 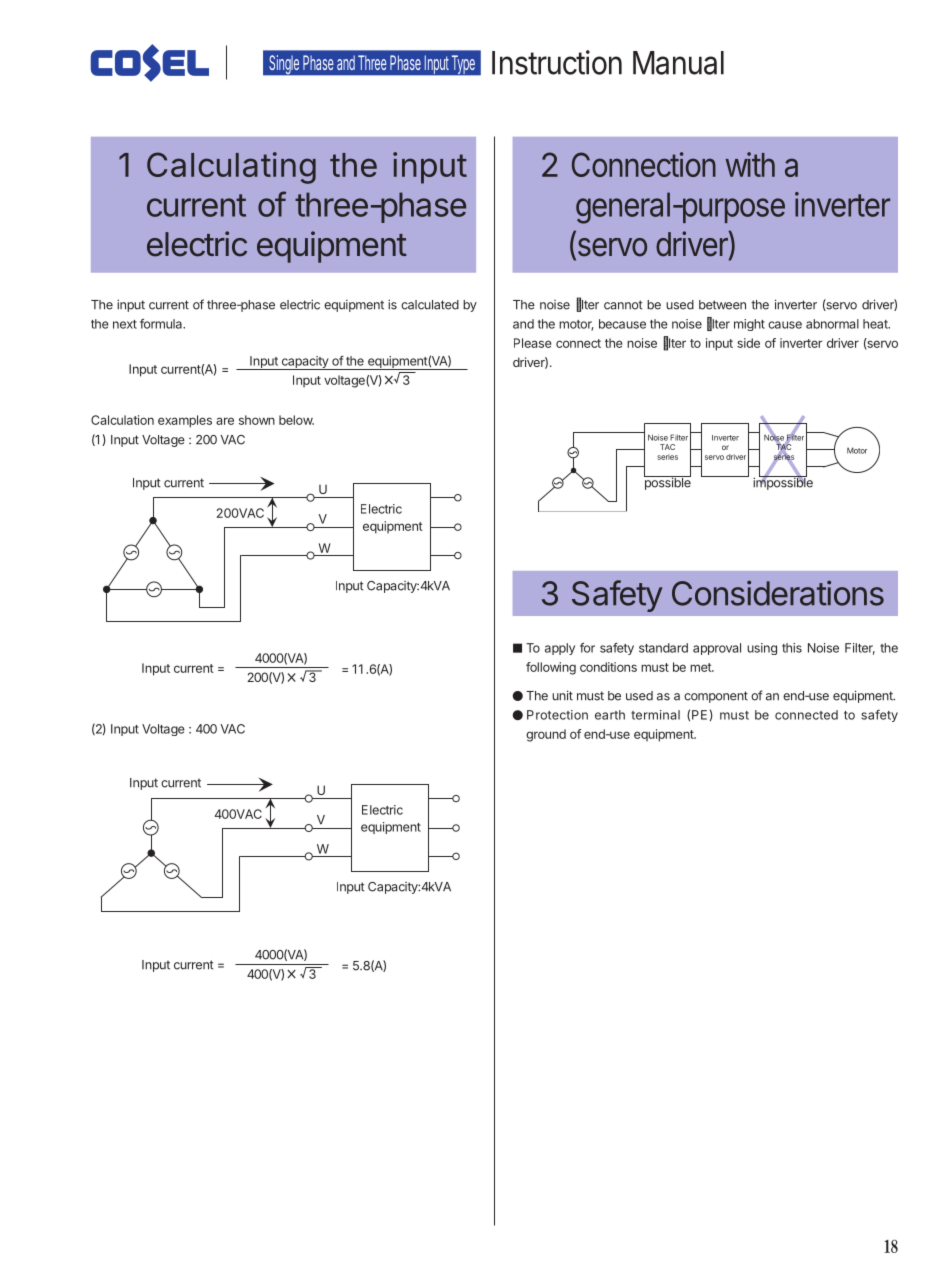 What do you see at coordinates (716, 697) in the image?
I see `component` at bounding box center [716, 697].
